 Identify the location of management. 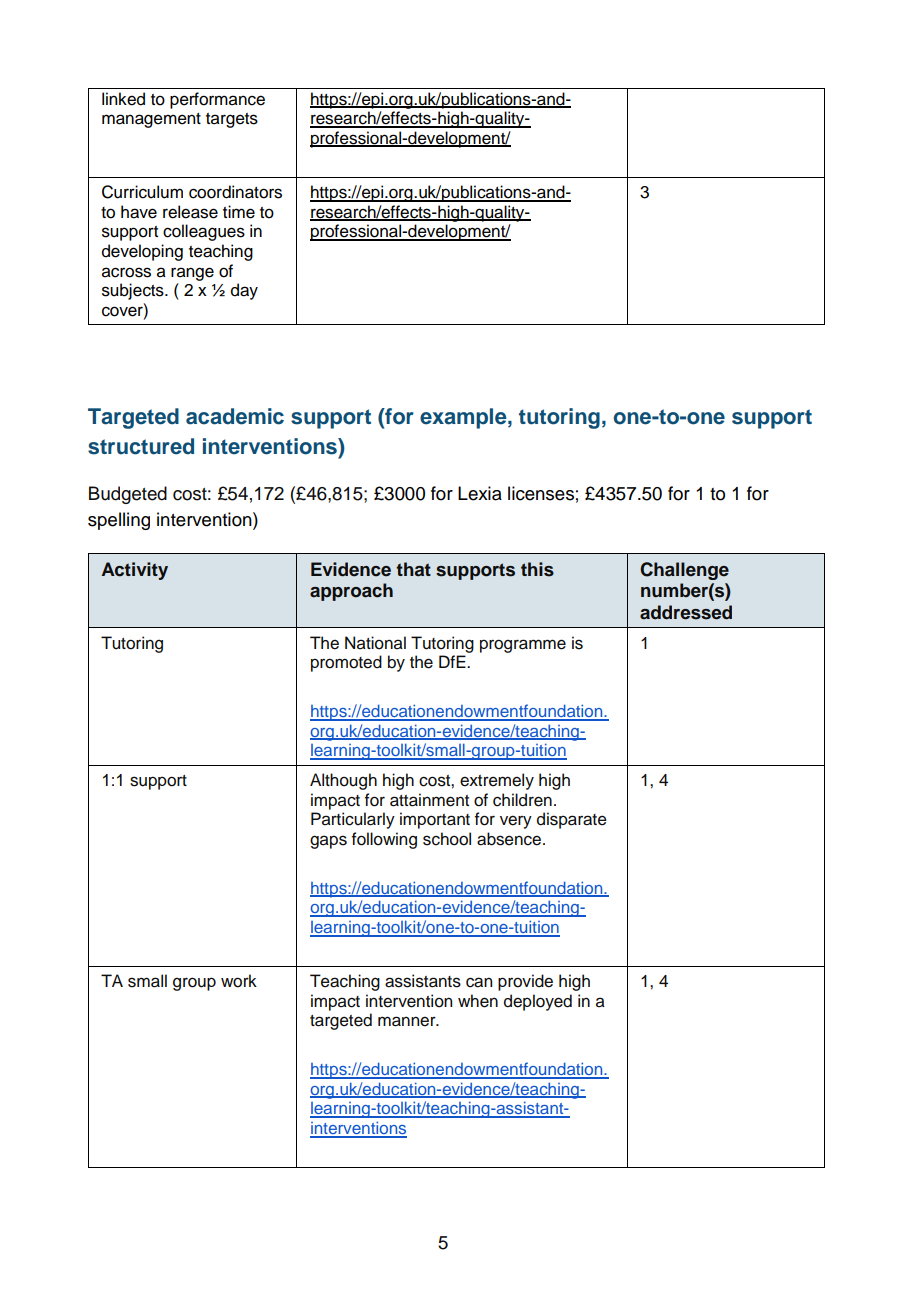
(151, 120).
